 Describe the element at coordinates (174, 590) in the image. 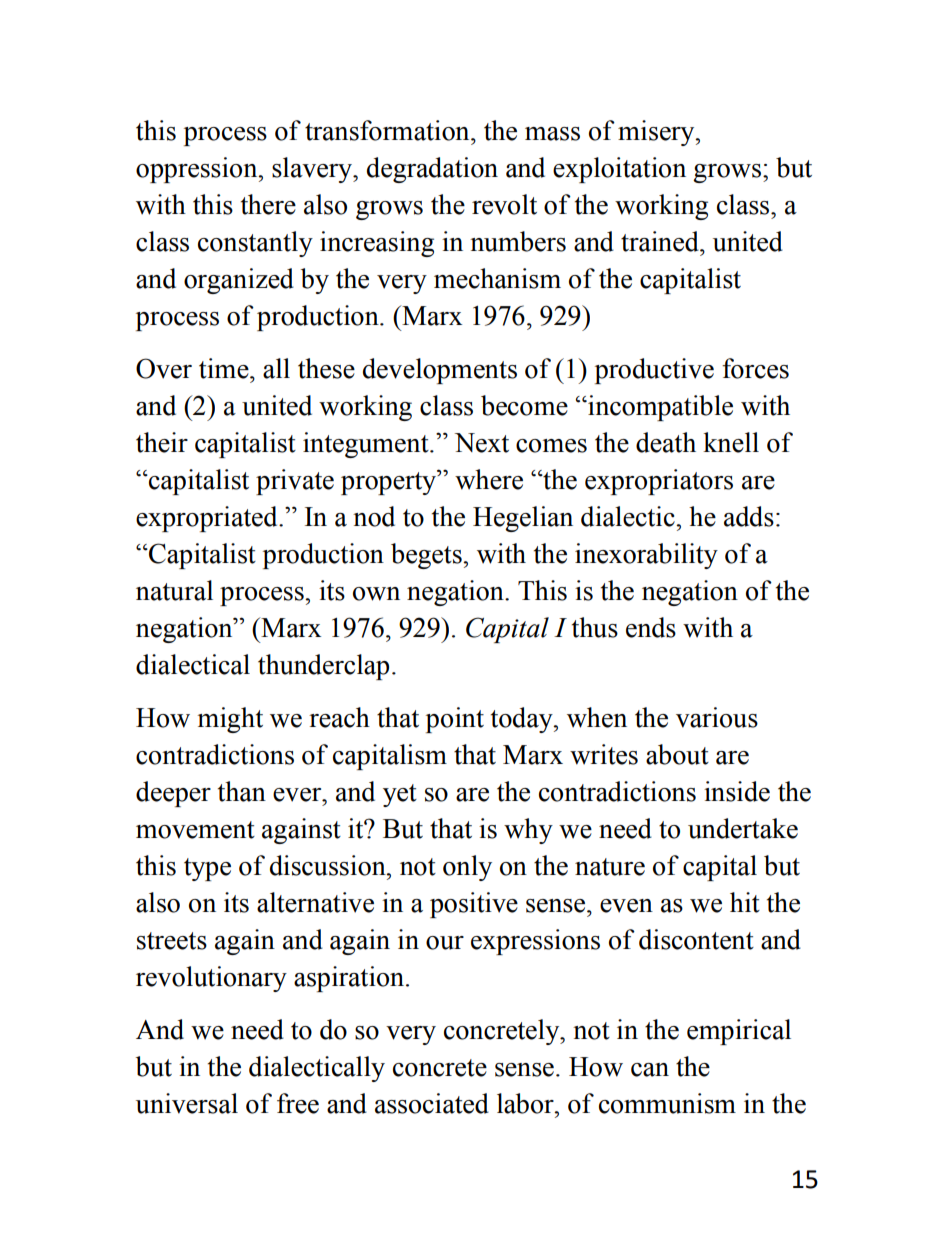

I see `natural` at that location.
